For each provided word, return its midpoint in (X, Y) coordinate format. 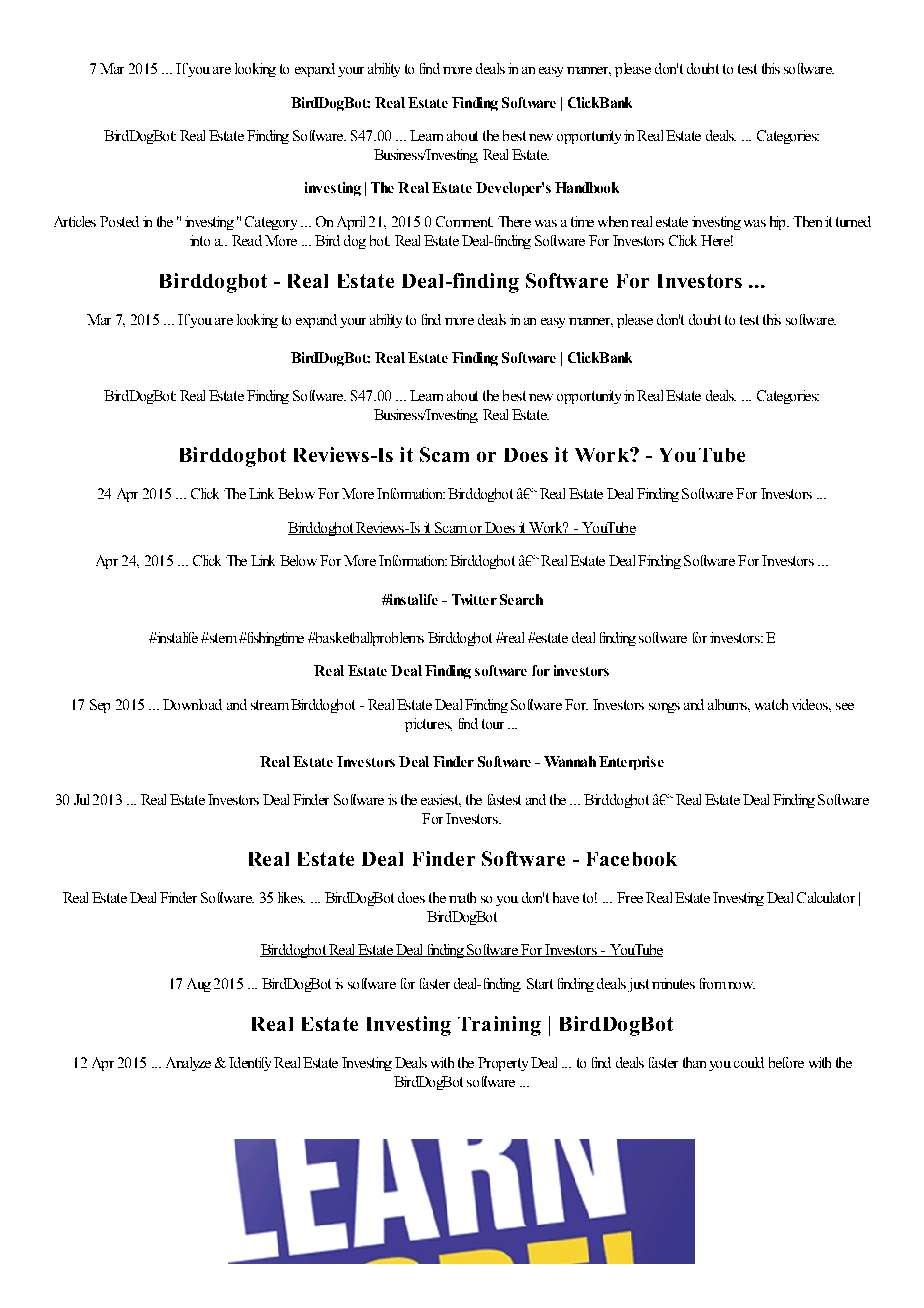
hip (779, 223)
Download (192, 704)
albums (728, 704)
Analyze (188, 1064)
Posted (119, 221)
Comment (464, 221)
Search (521, 599)
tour (493, 724)
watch (771, 704)
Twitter (474, 599)
